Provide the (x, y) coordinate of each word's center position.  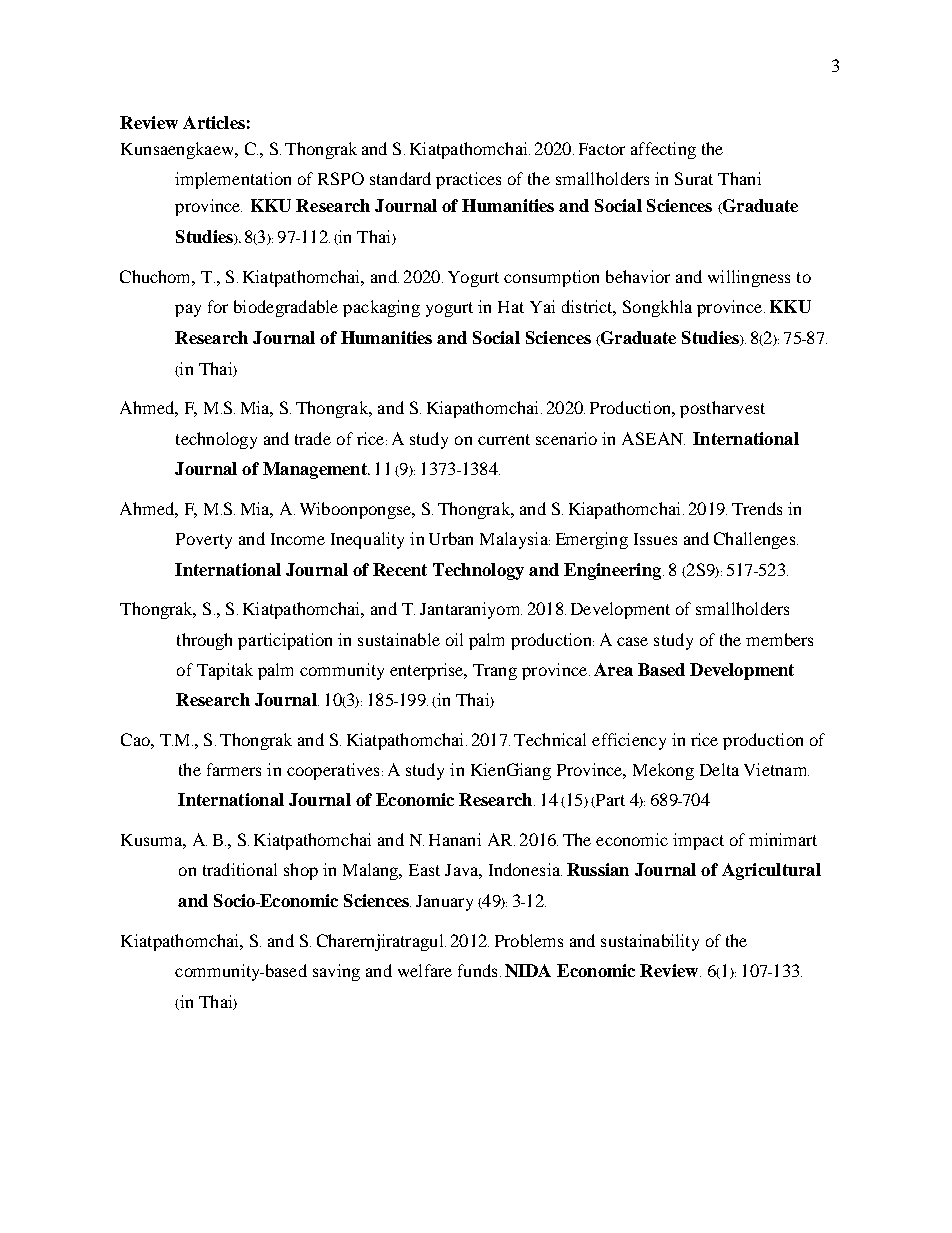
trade (313, 438)
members (779, 639)
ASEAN (653, 438)
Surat (694, 178)
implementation (233, 180)
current (504, 439)
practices (468, 180)
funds (477, 970)
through (204, 641)
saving (336, 972)
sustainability (650, 942)
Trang (495, 672)
